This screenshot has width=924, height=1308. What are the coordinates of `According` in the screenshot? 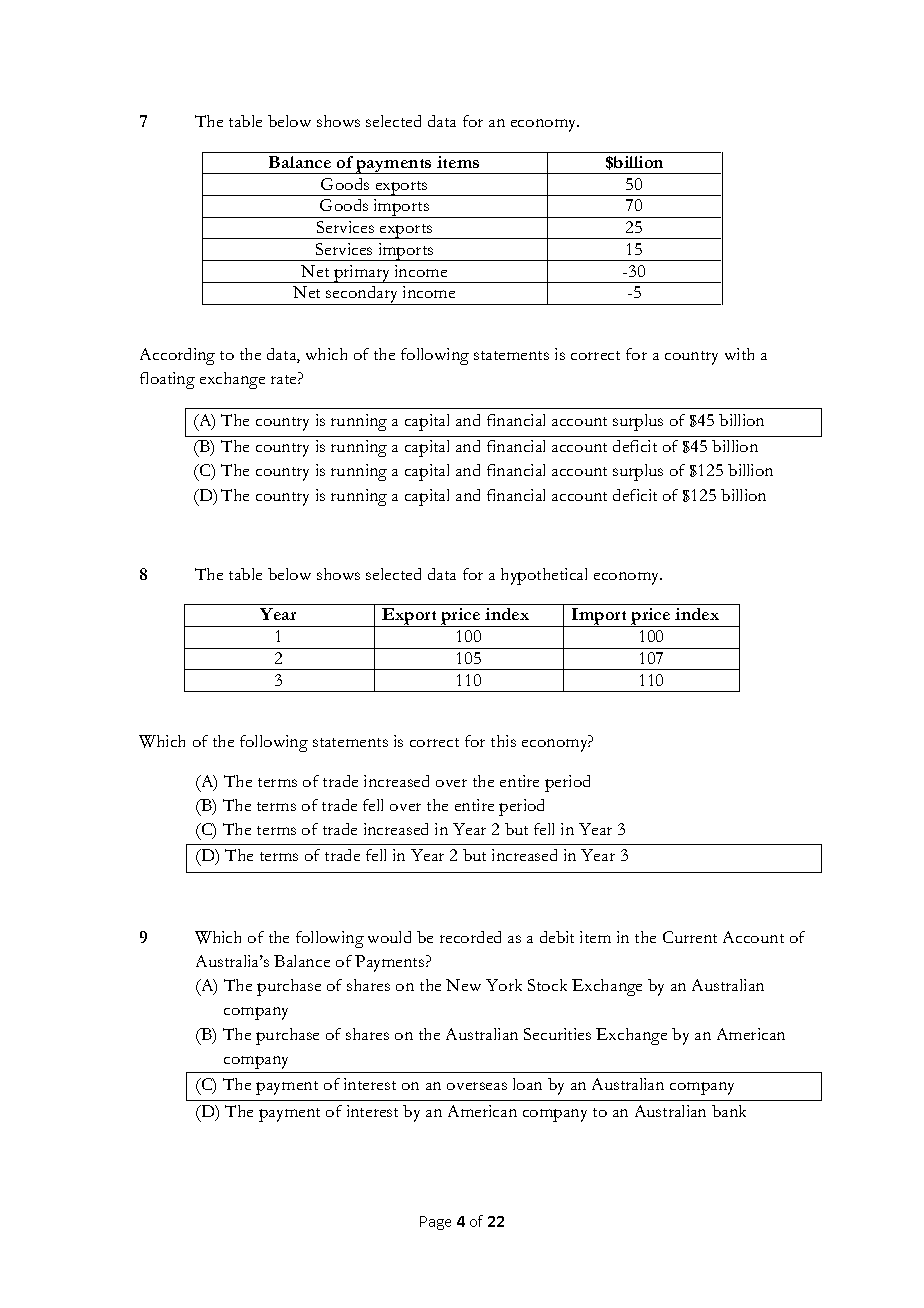 It's located at (177, 356).
